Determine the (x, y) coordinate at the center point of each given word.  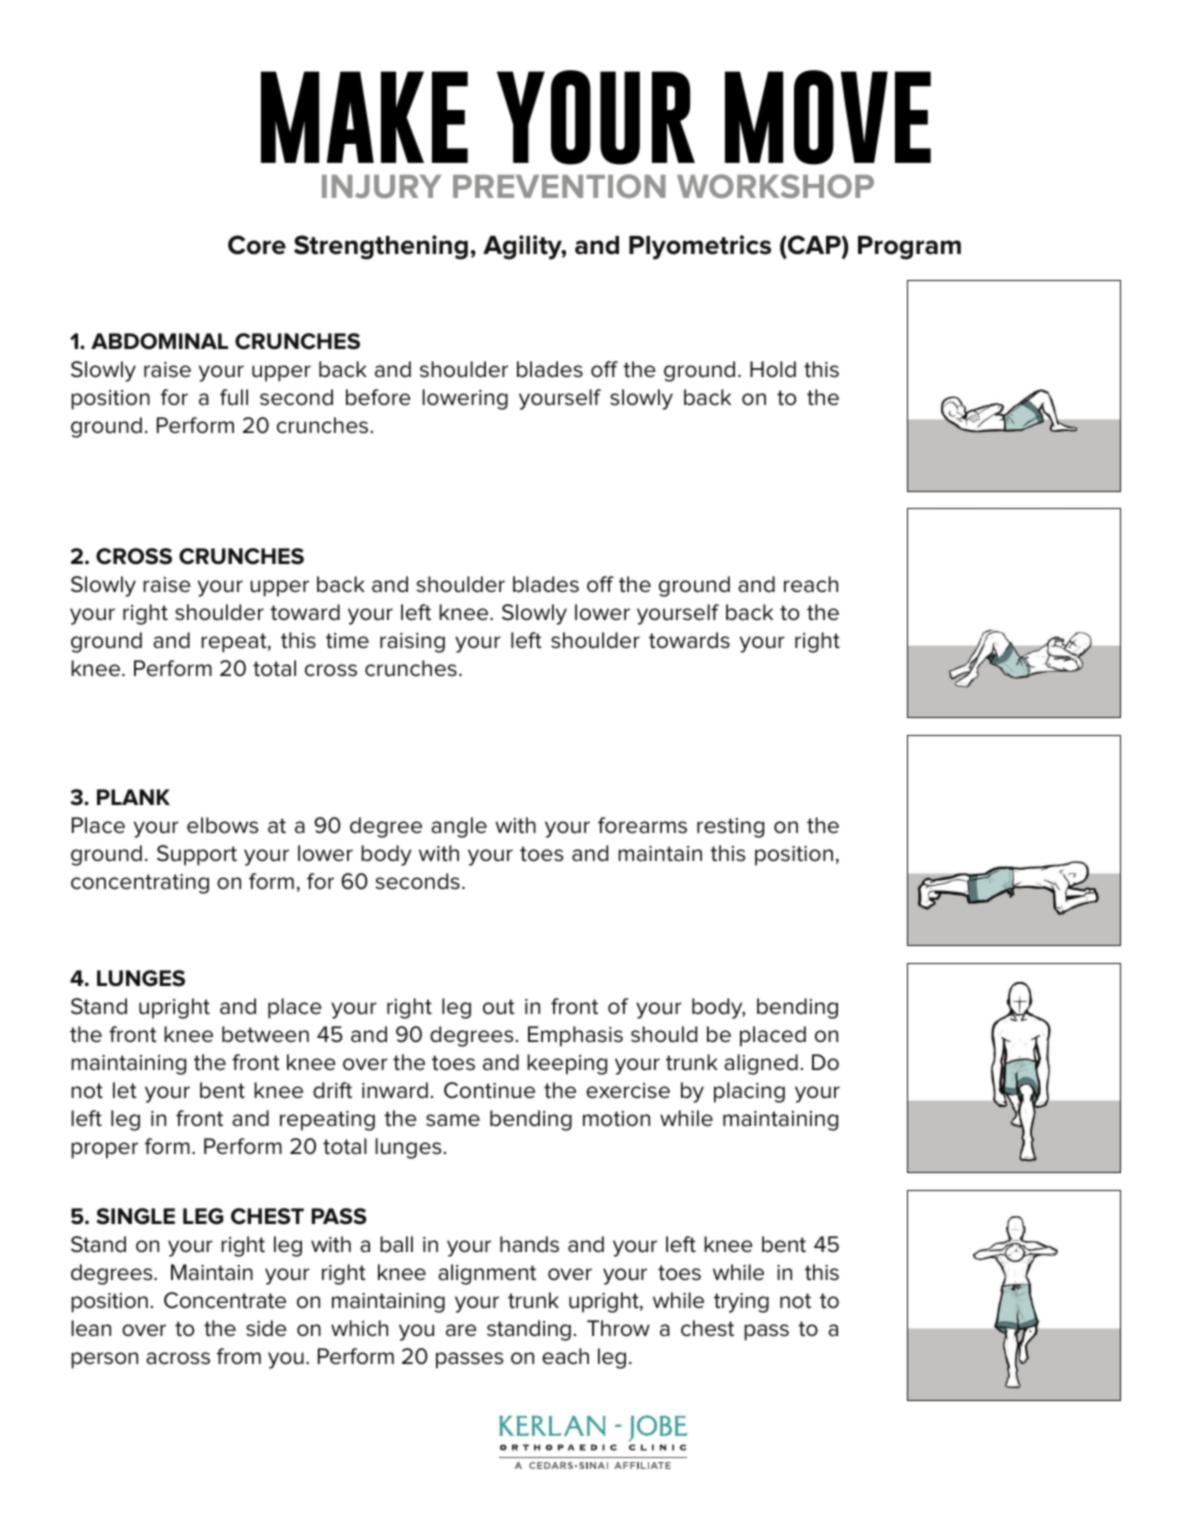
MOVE (828, 117)
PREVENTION (559, 186)
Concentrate (225, 1300)
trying (741, 1303)
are (461, 1330)
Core (257, 245)
